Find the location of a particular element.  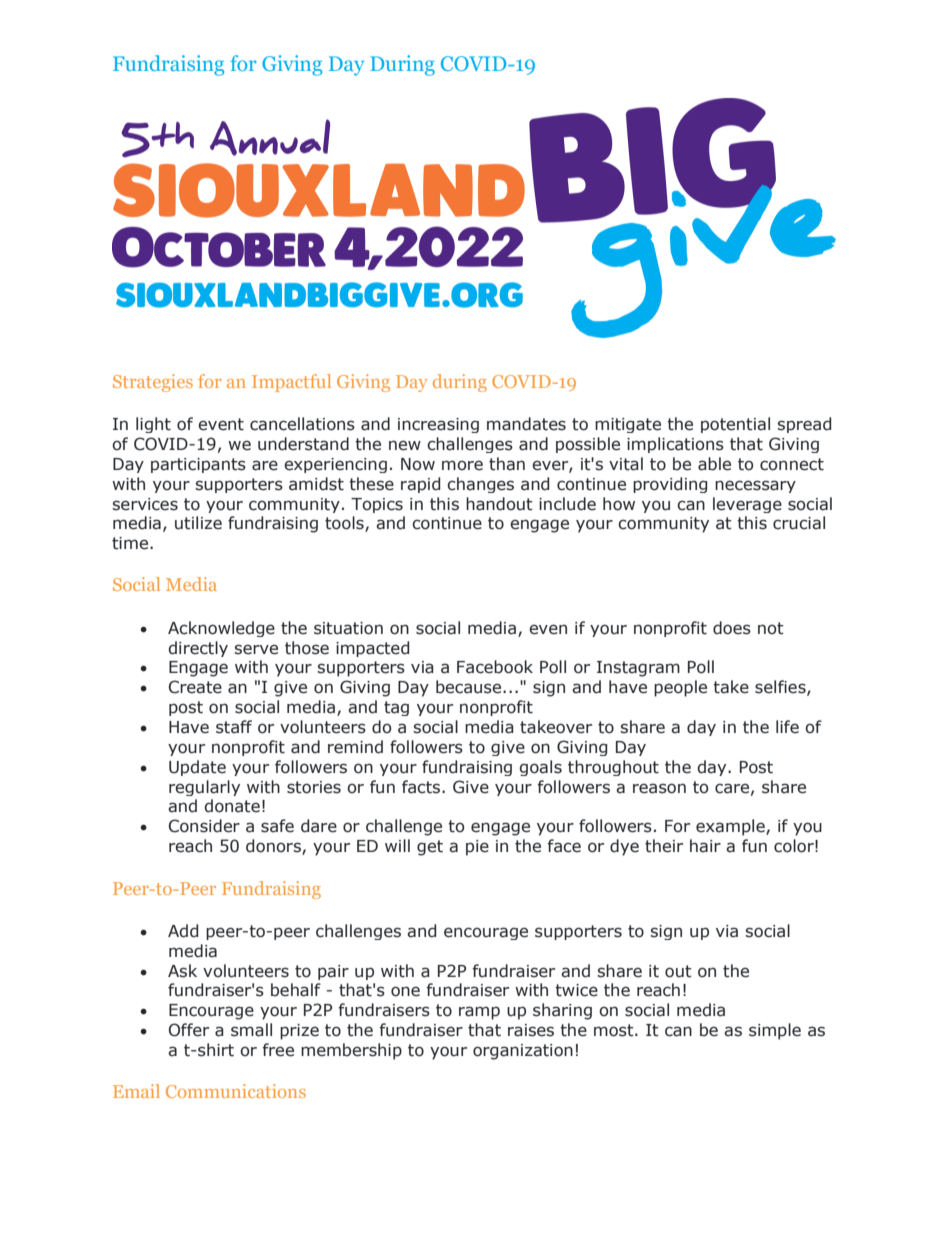

simple is located at coordinates (775, 1031).
